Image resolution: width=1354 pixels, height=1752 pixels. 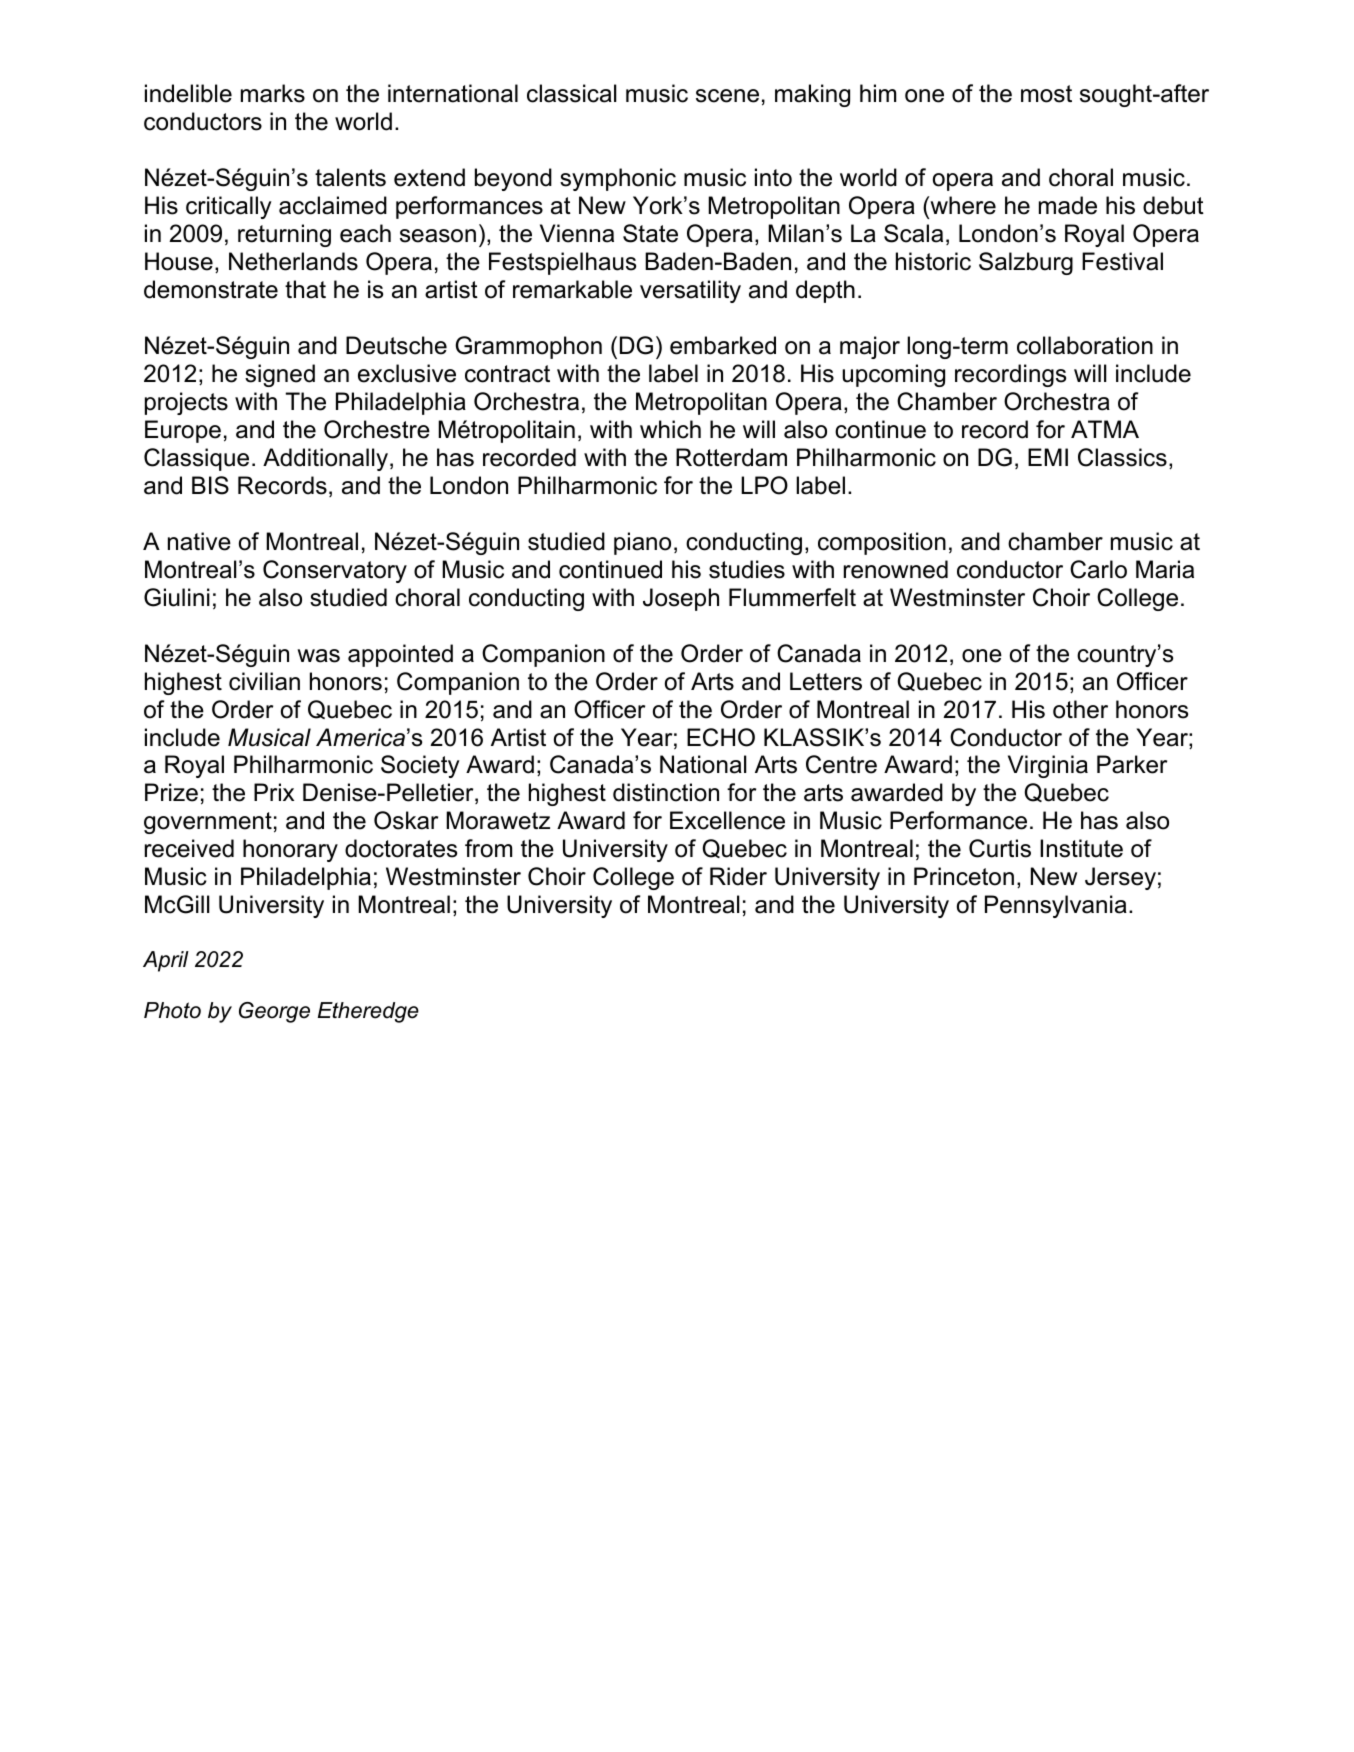 I want to click on George, so click(x=274, y=1012).
